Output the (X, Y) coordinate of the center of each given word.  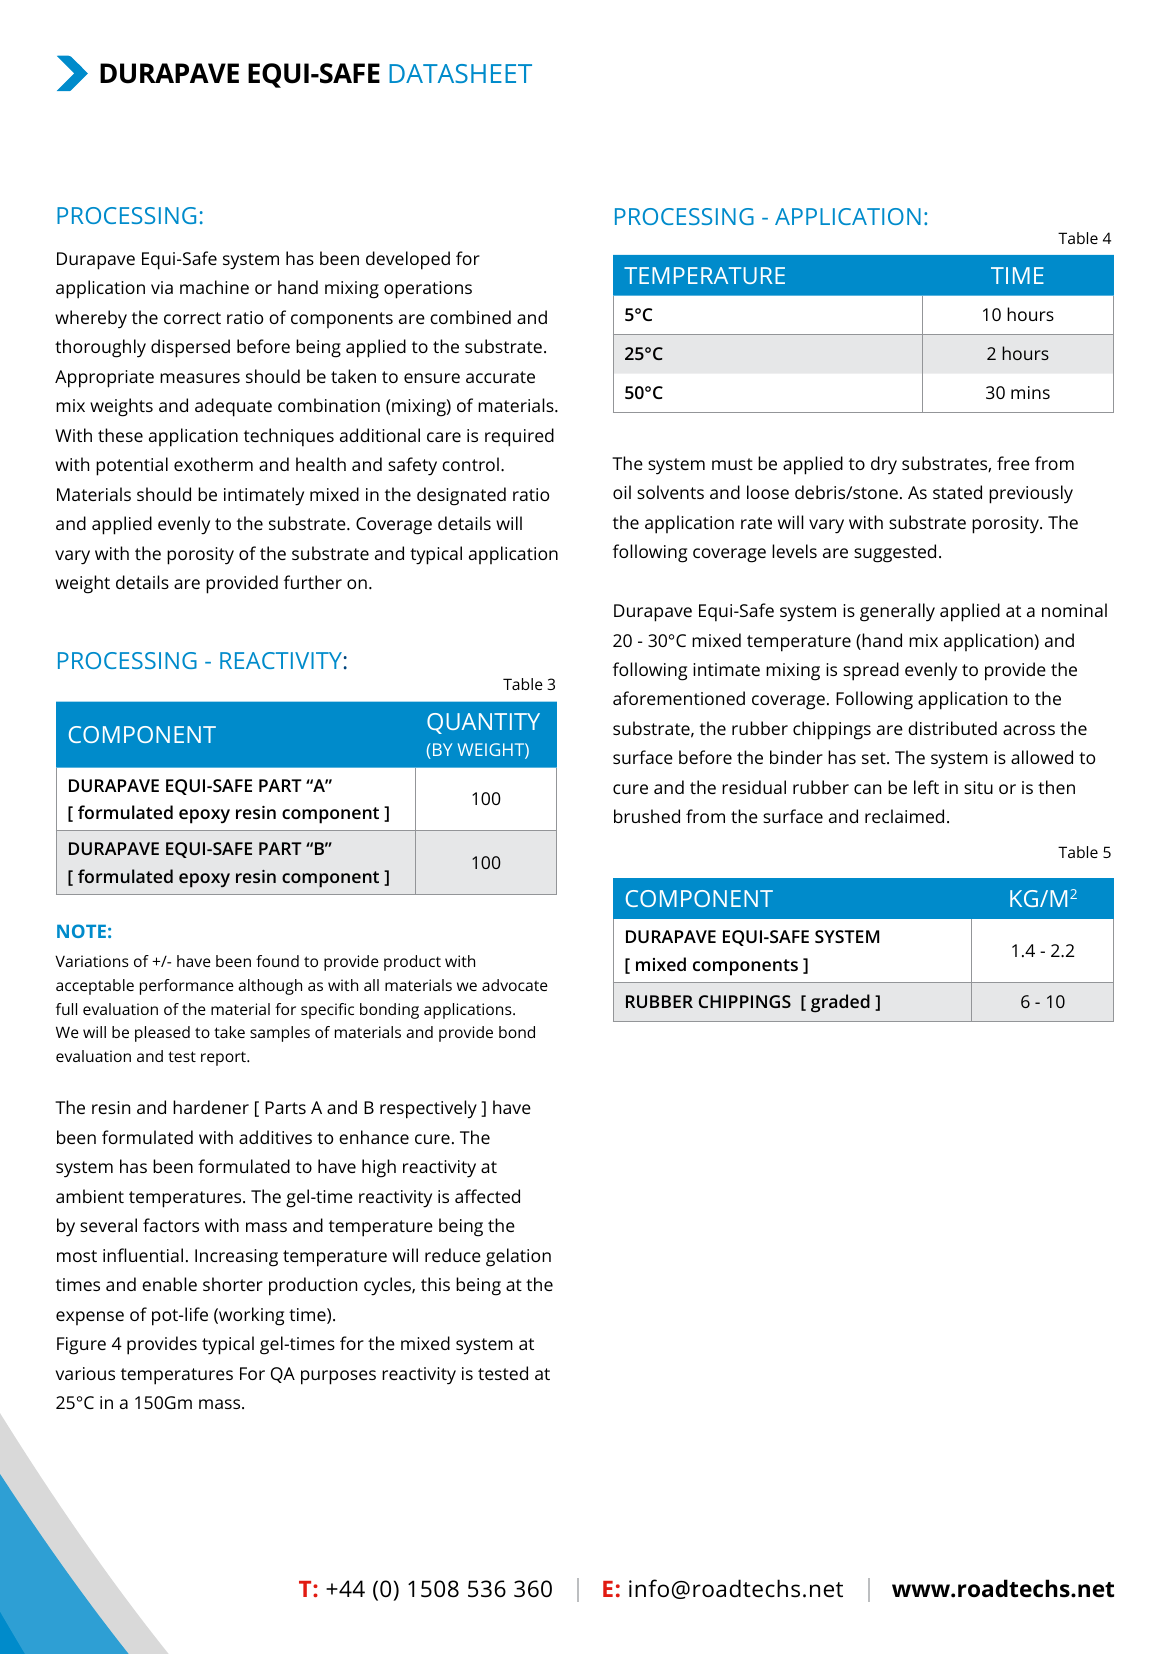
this (435, 1284)
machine (214, 287)
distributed (952, 728)
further (313, 582)
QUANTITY (483, 723)
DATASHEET (460, 73)
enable (169, 1284)
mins (1030, 392)
